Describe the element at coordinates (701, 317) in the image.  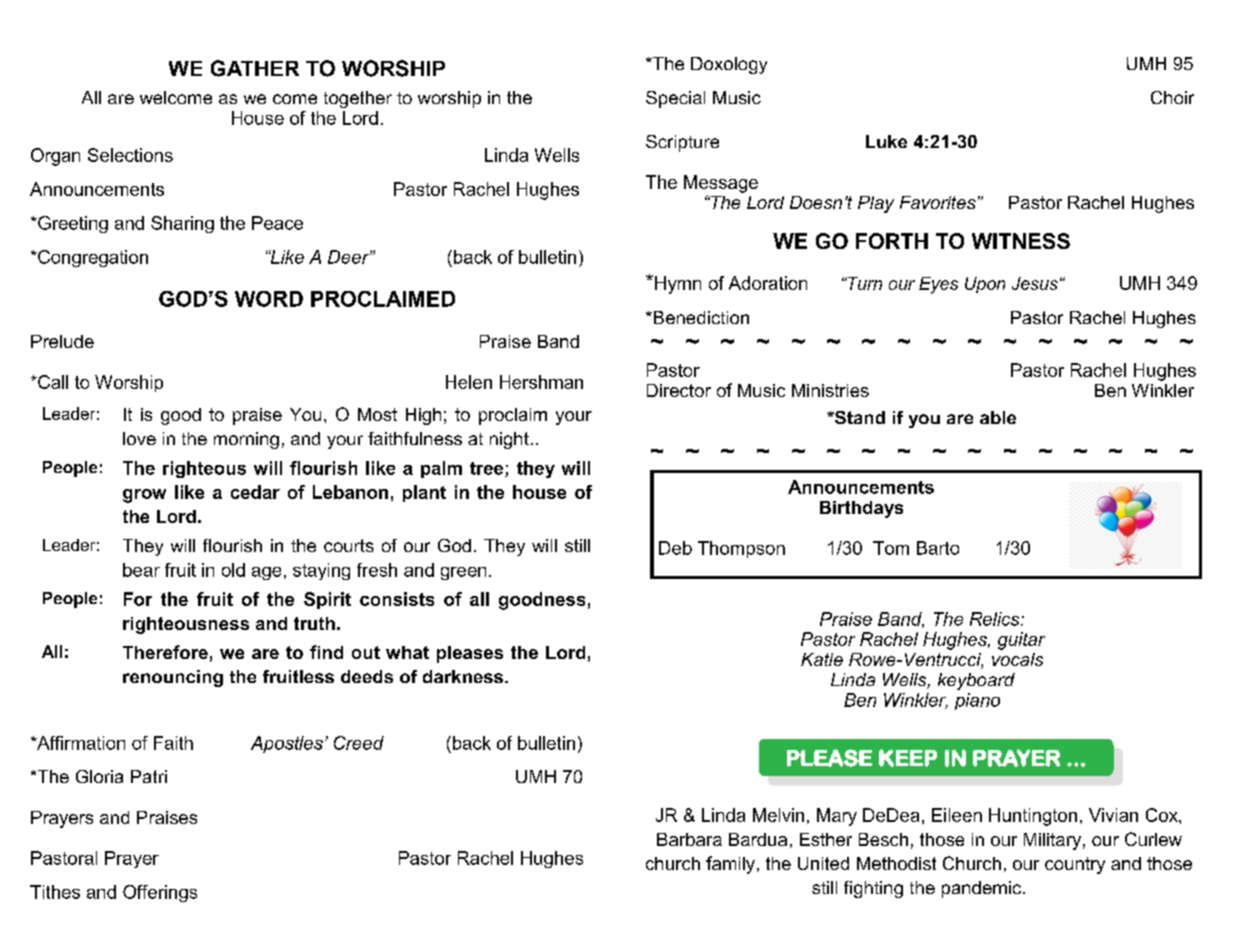
I see `Benediction` at that location.
